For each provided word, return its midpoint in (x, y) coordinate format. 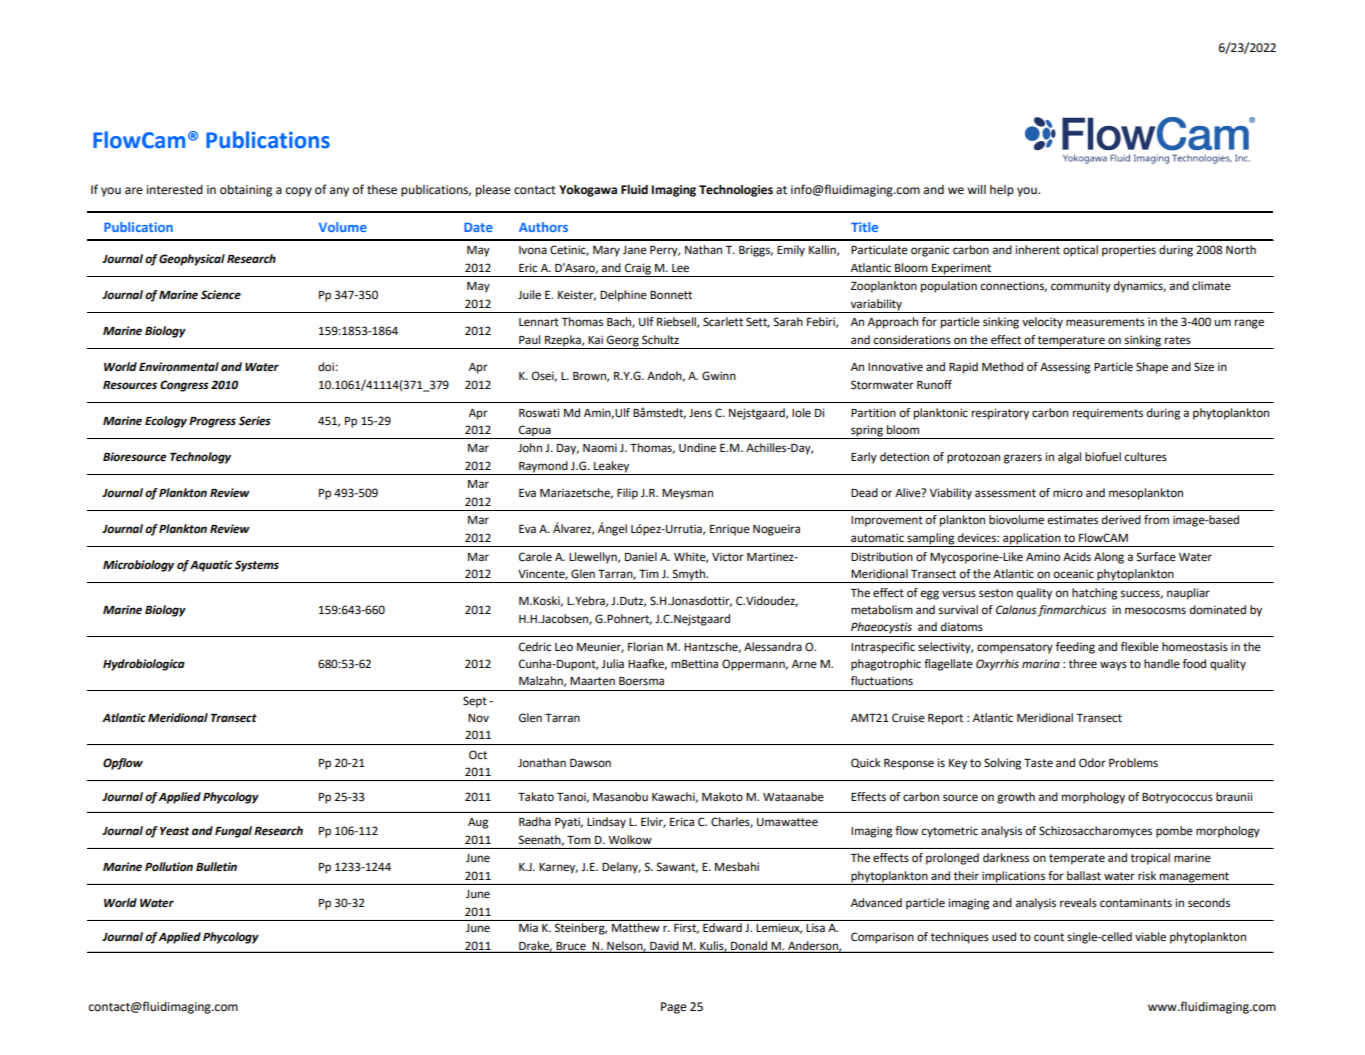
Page (674, 1008)
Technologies (736, 191)
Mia (528, 927)
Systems (257, 566)
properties (1129, 251)
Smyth (688, 576)
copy (299, 192)
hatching (1094, 594)
